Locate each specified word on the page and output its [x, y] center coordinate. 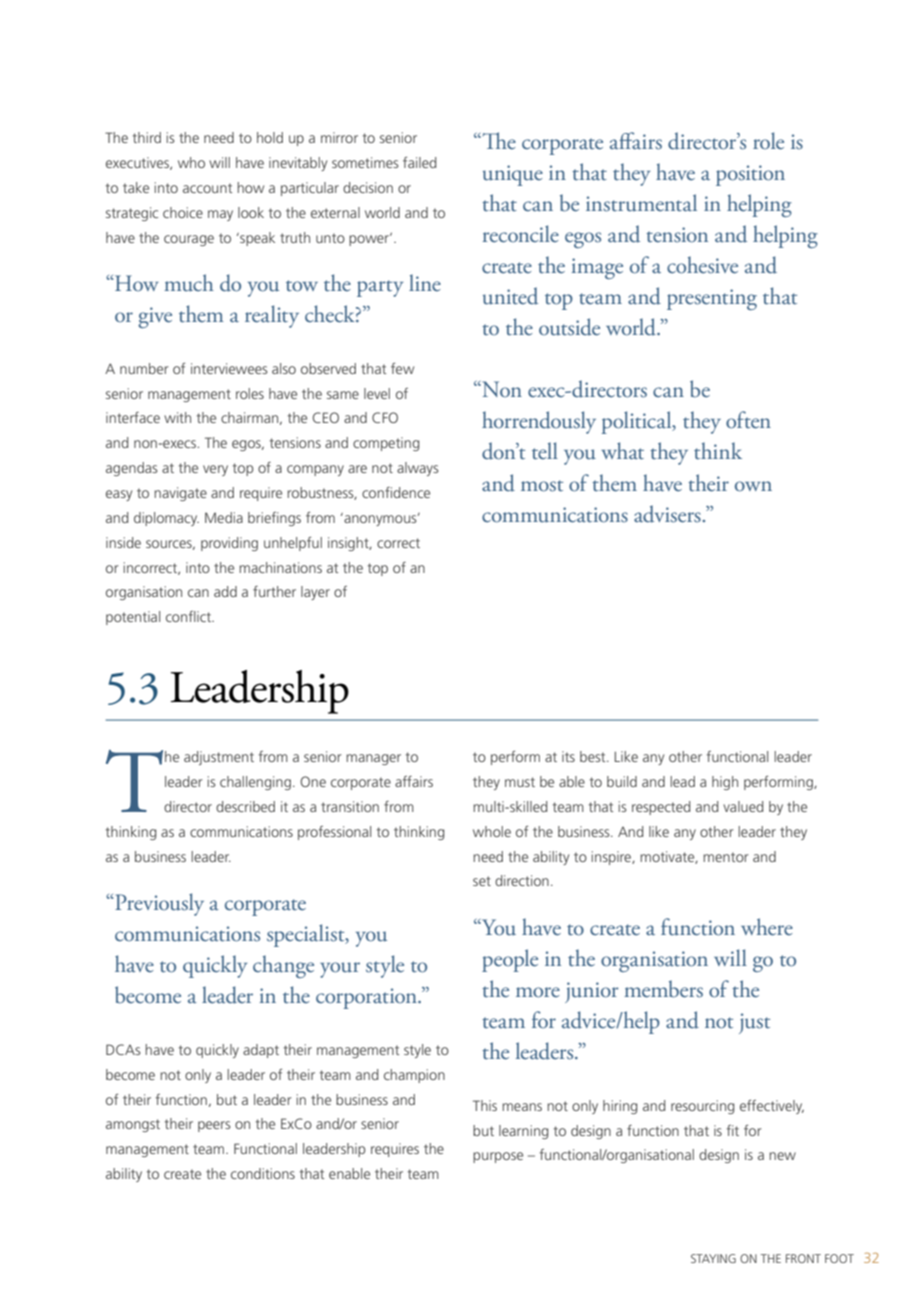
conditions [263, 1173]
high [725, 783]
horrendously [539, 422]
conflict [189, 616]
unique [513, 175]
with [177, 417]
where [767, 927]
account [207, 188]
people [510, 960]
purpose [498, 1157]
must [520, 782]
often [748, 420]
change [283, 966]
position [750, 175]
